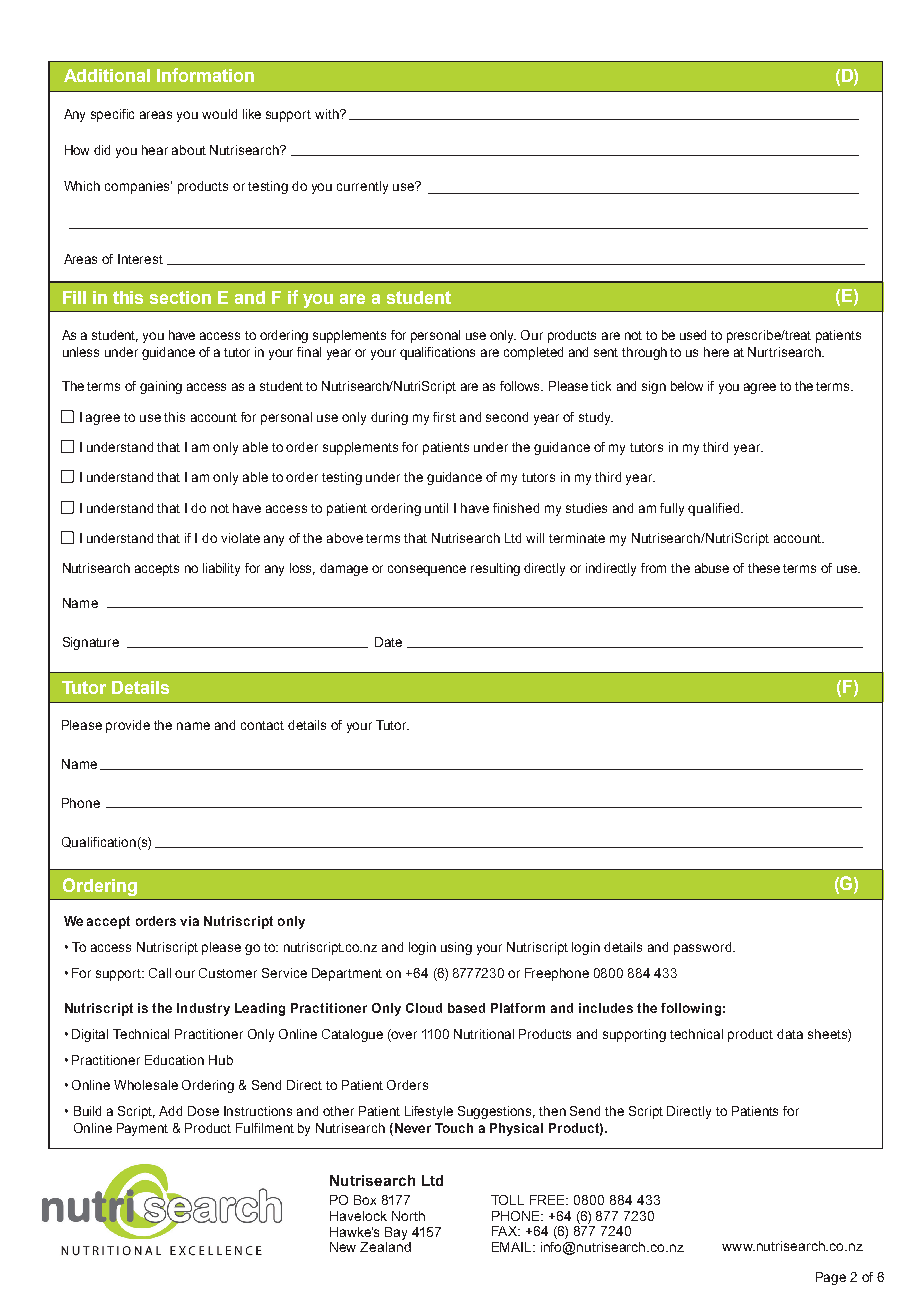 The image size is (924, 1308). Describe the element at coordinates (388, 642) in the screenshot. I see `Date` at that location.
